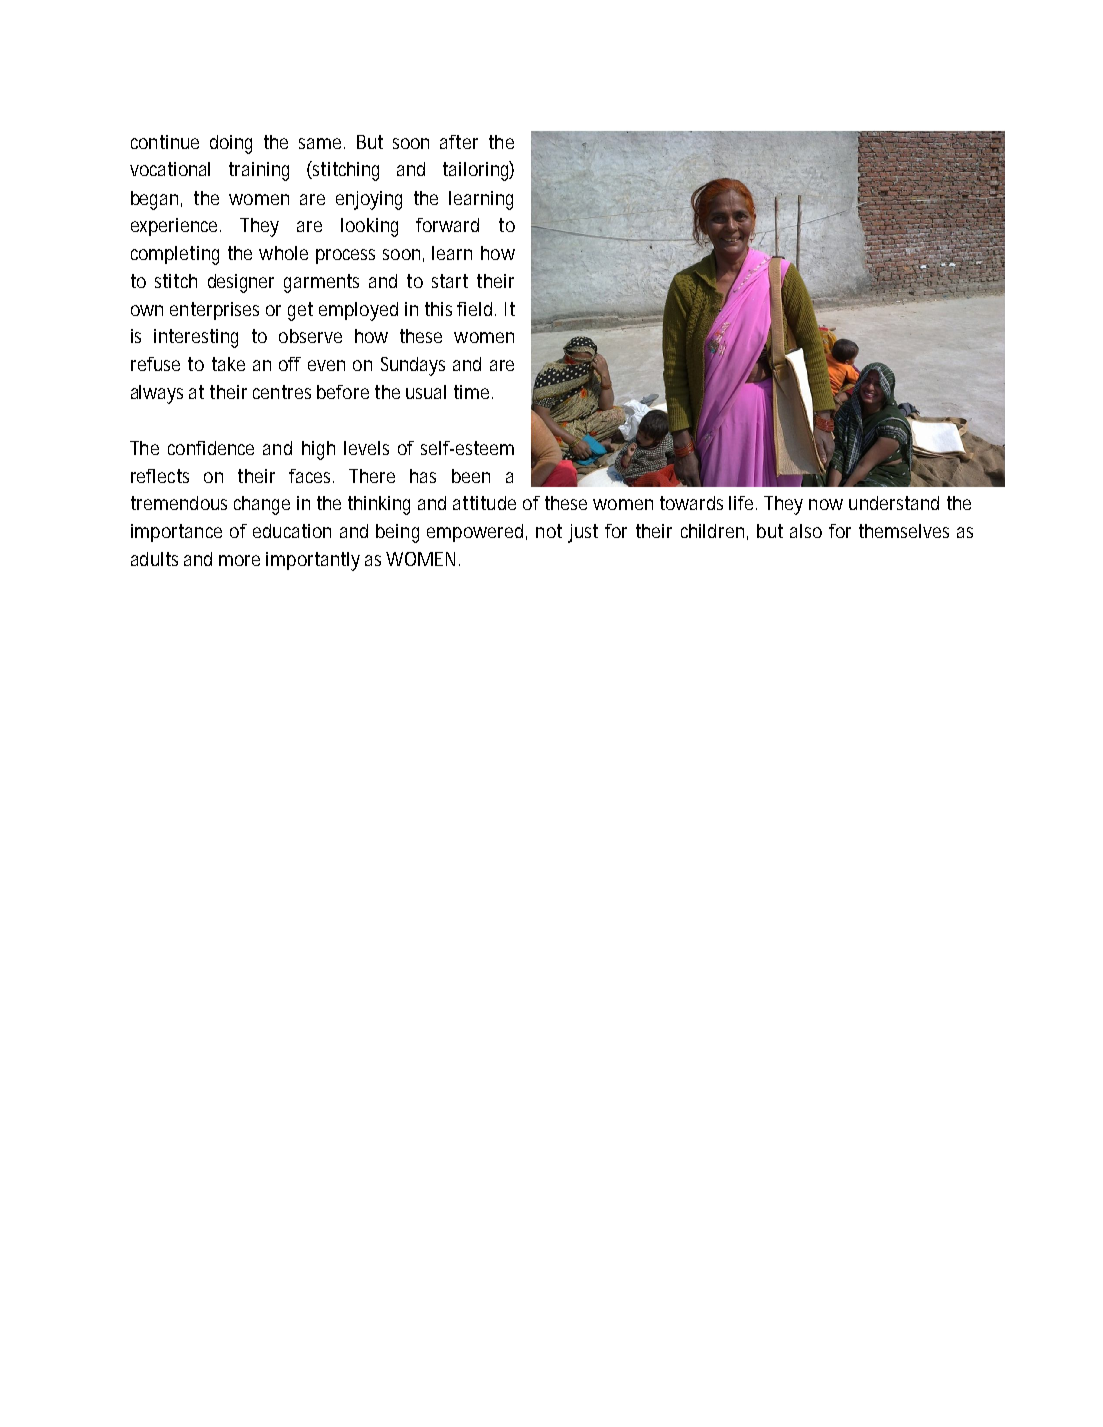 The image size is (1103, 1427). What do you see at coordinates (549, 531) in the image?
I see `not` at bounding box center [549, 531].
